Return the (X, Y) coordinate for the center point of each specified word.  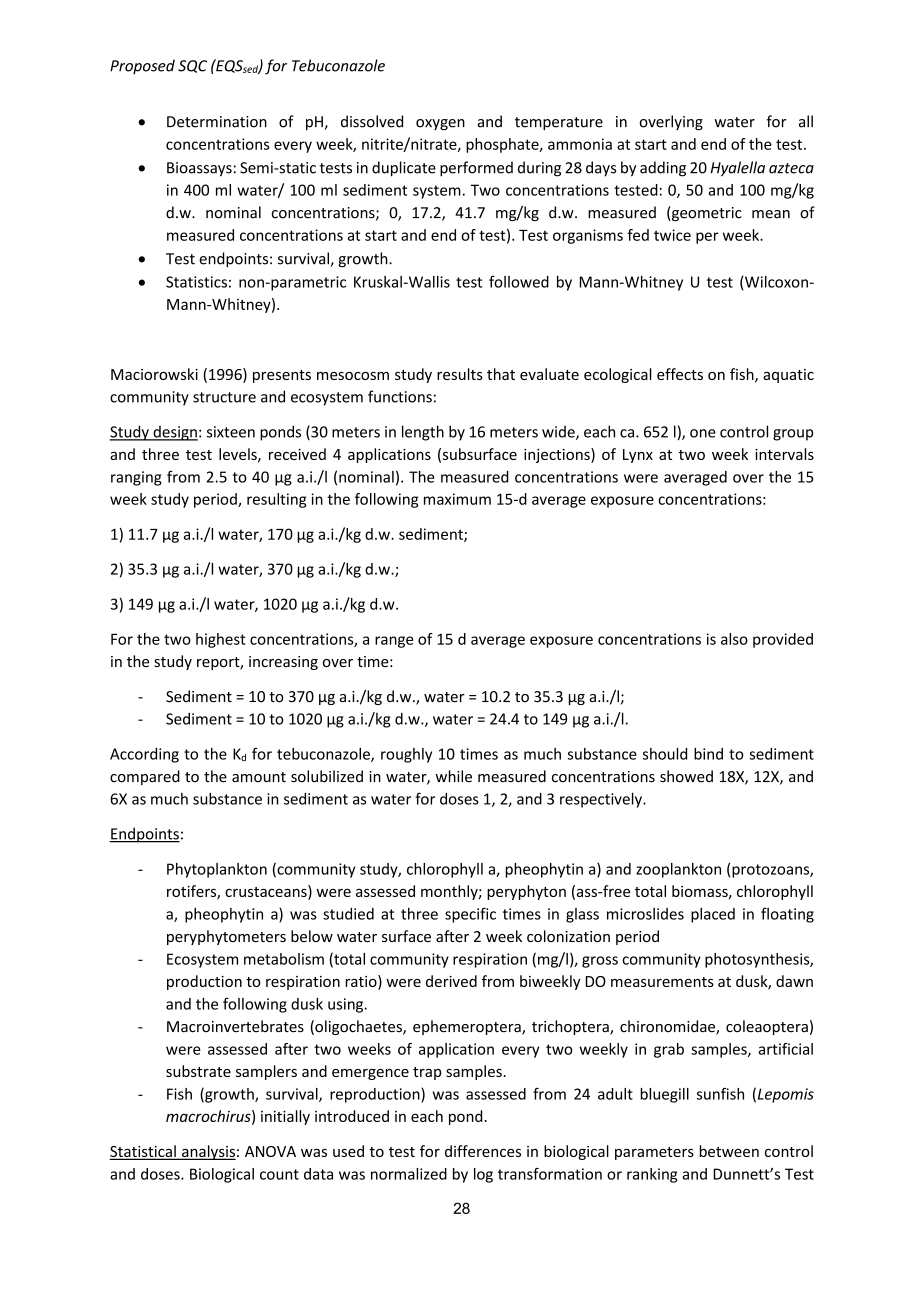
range (394, 642)
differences (483, 1151)
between (729, 1151)
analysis (208, 1152)
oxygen (440, 124)
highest (221, 640)
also (734, 639)
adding (663, 169)
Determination (217, 122)
